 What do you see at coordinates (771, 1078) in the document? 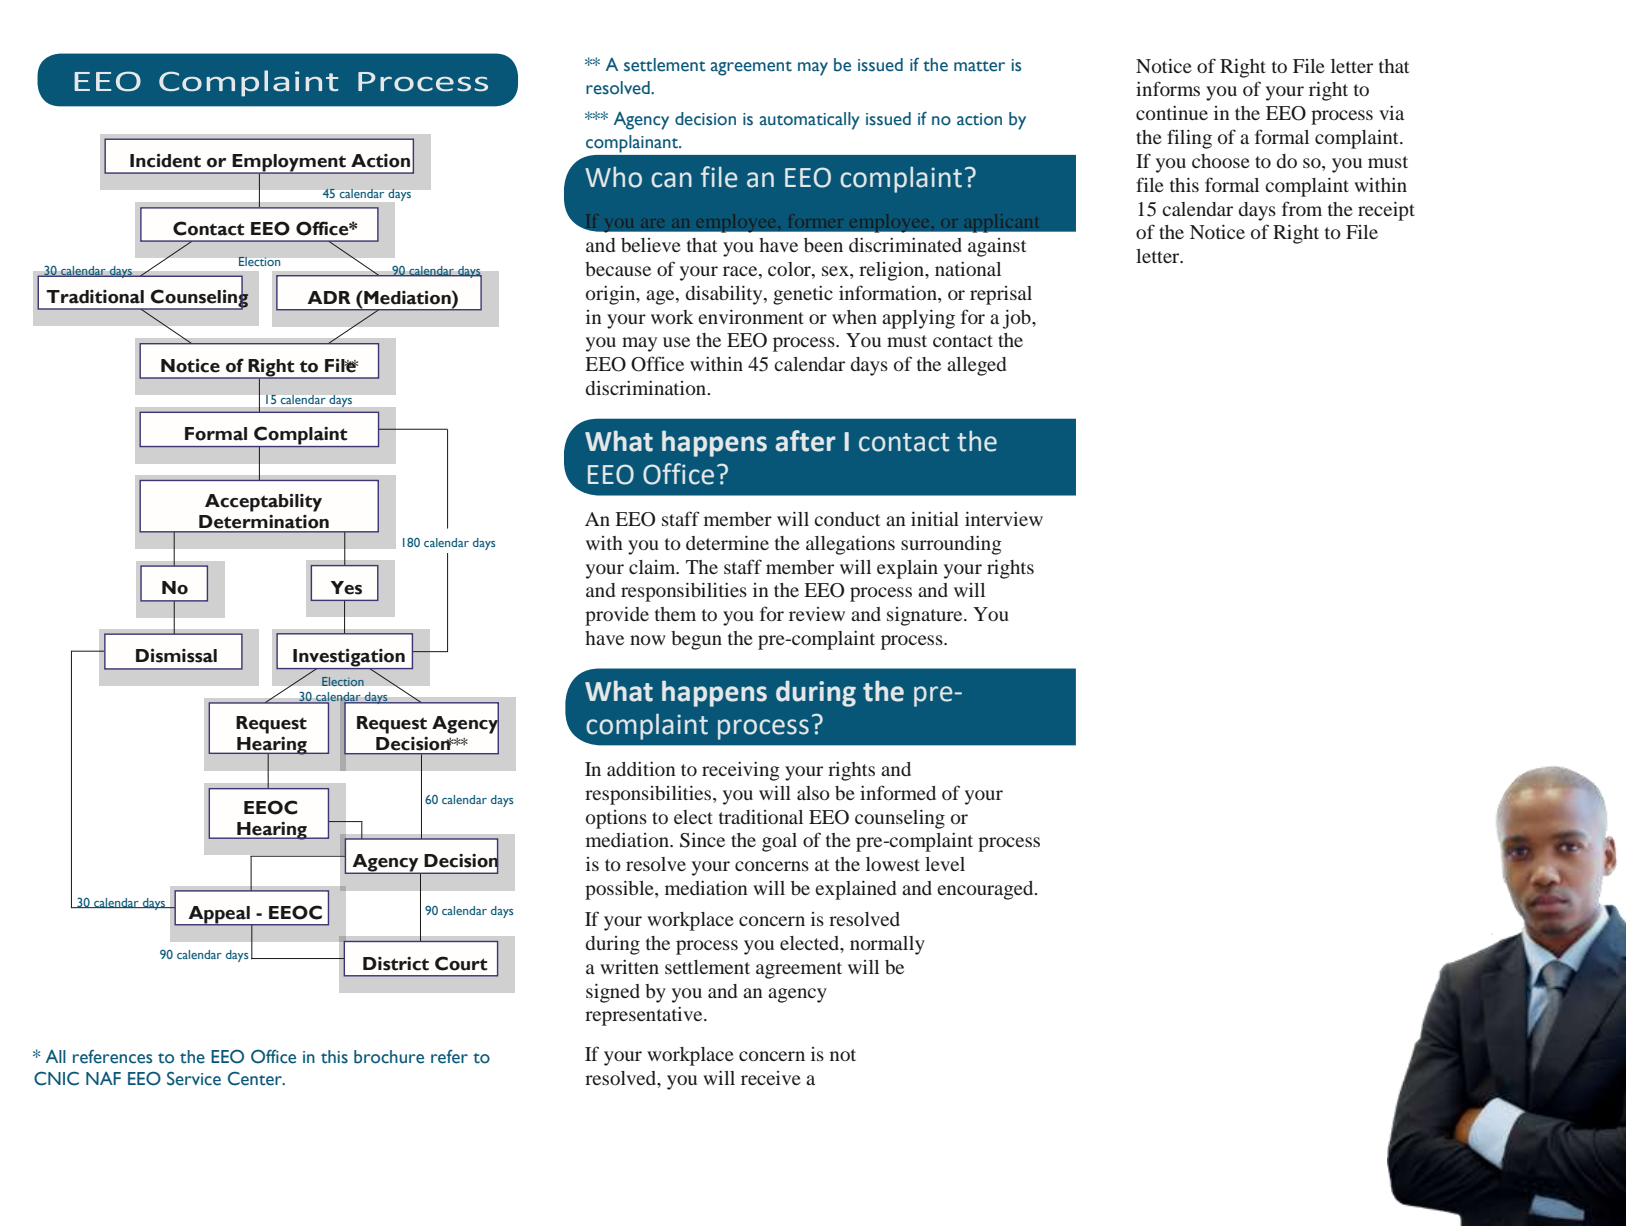
I see `receive` at bounding box center [771, 1078].
